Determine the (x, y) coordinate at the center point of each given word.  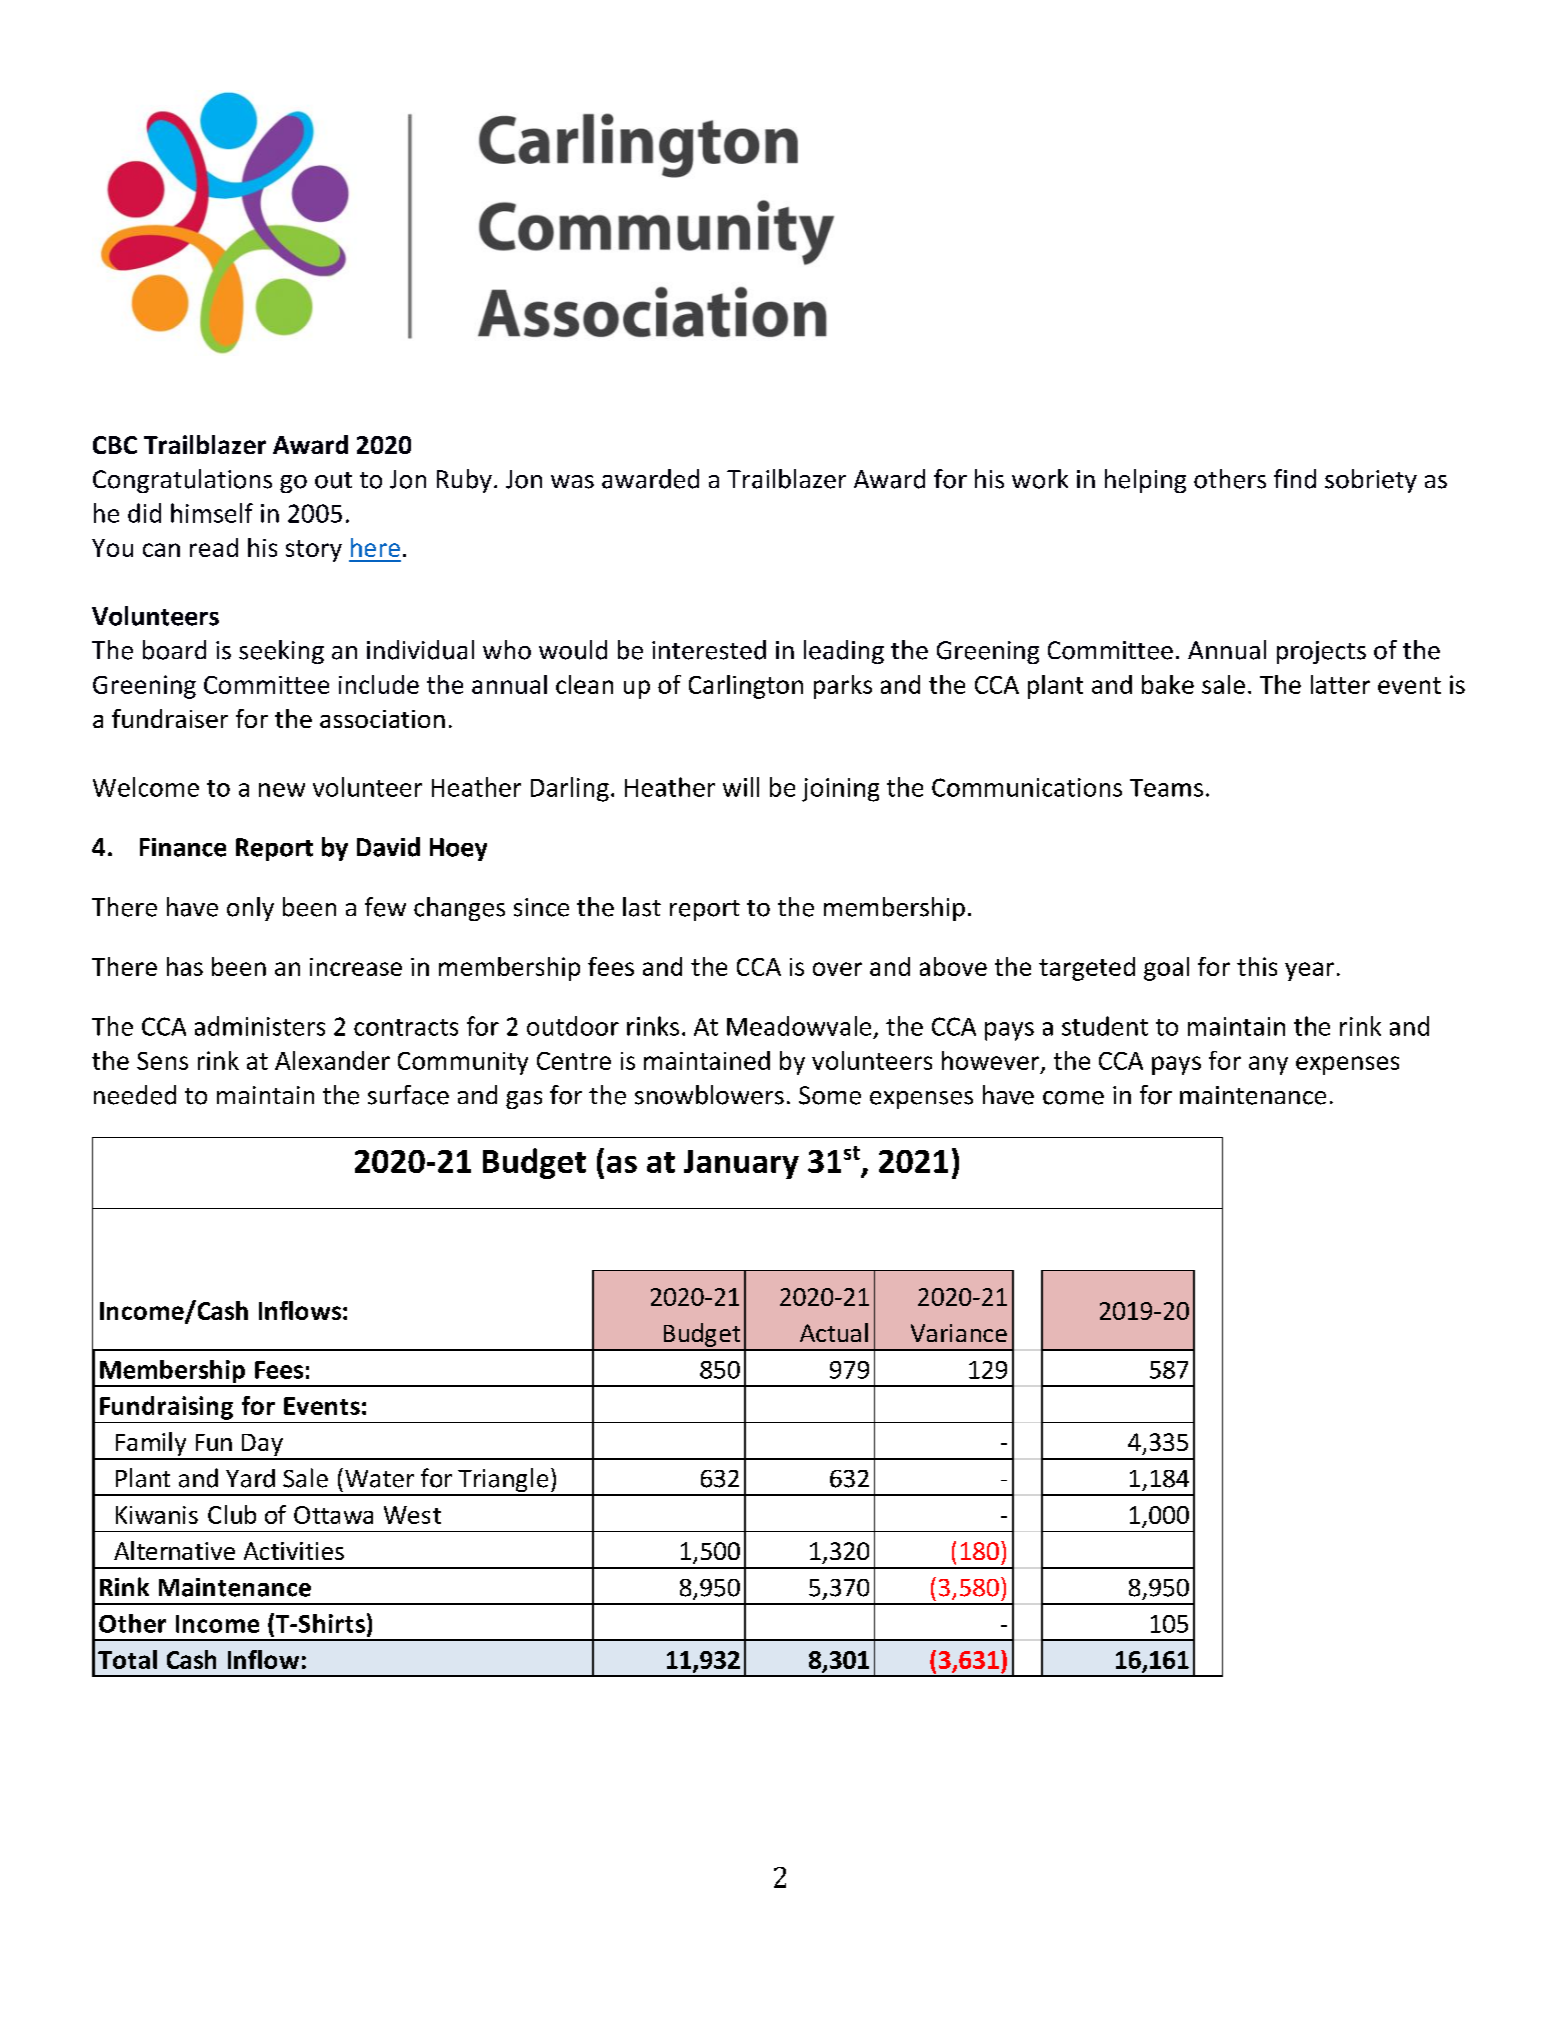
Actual (834, 1332)
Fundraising (166, 1408)
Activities (294, 1551)
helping (1145, 481)
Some (830, 1095)
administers (260, 1026)
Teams (1166, 788)
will (741, 787)
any (1268, 1065)
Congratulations (182, 481)
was (572, 482)
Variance (959, 1333)
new (282, 790)
